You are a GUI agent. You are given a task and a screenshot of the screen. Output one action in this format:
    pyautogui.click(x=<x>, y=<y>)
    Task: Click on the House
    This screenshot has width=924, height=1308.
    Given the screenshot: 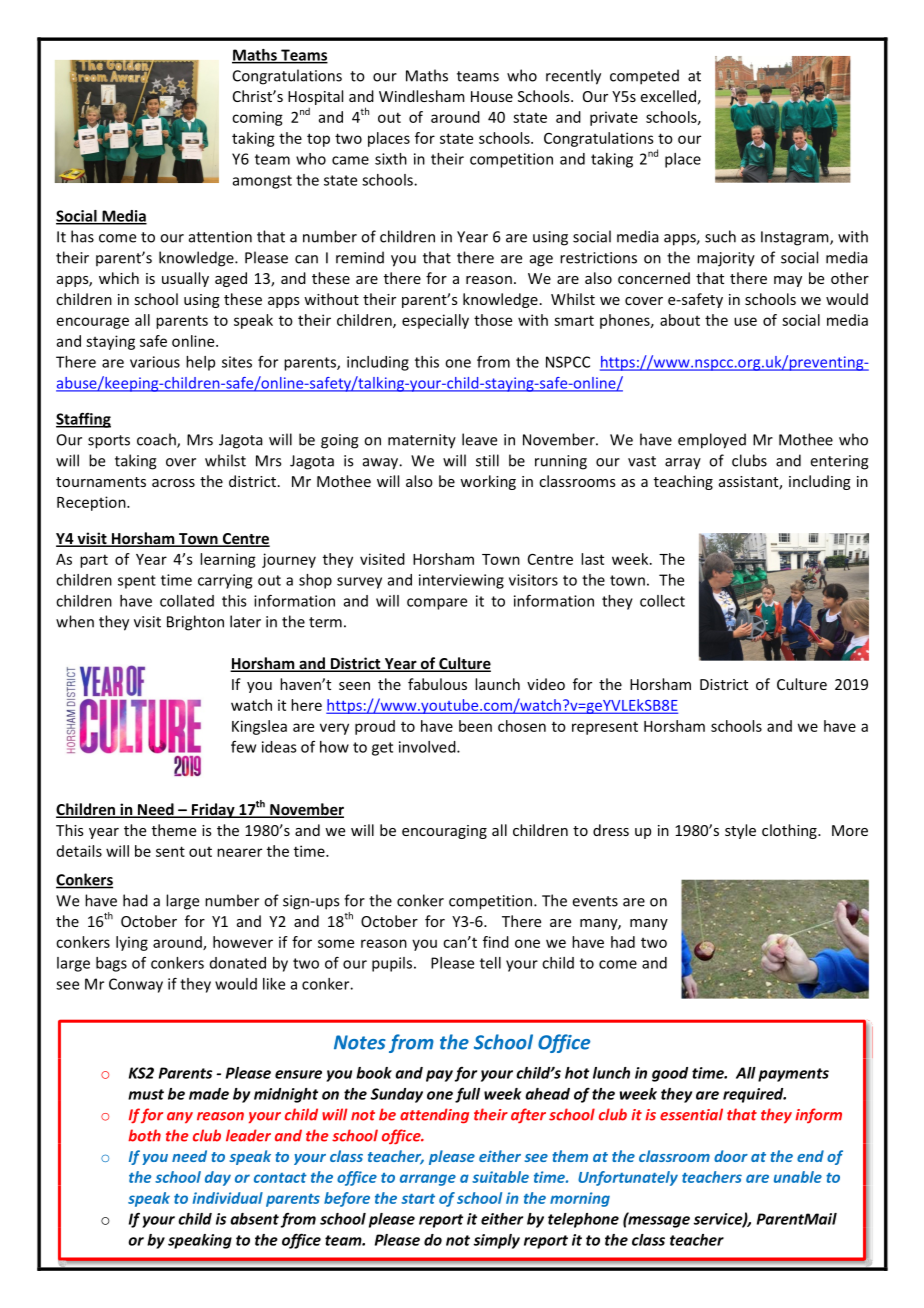 What is the action you would take?
    pyautogui.click(x=492, y=96)
